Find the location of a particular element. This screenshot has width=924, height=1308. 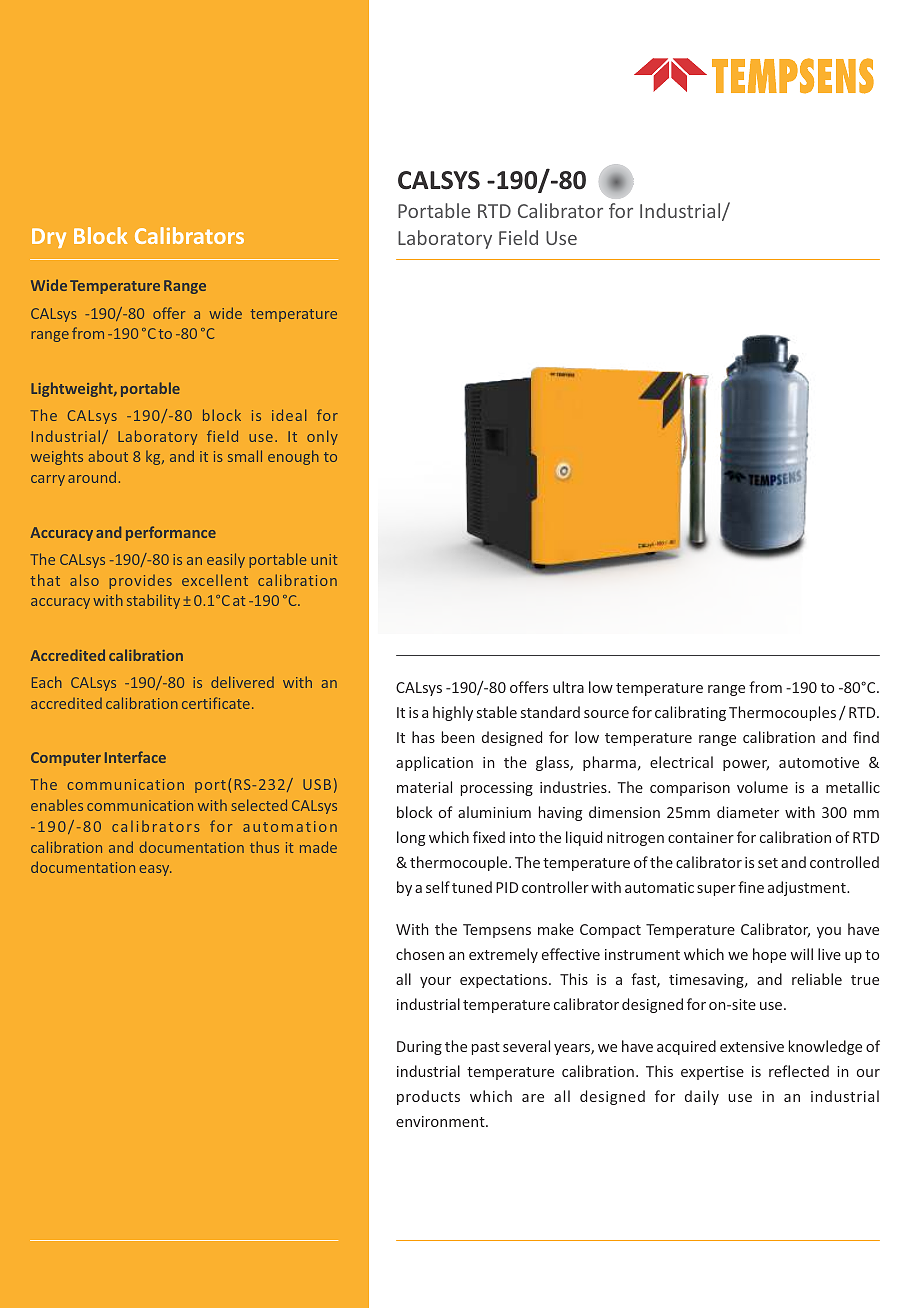

aluminium is located at coordinates (494, 812).
